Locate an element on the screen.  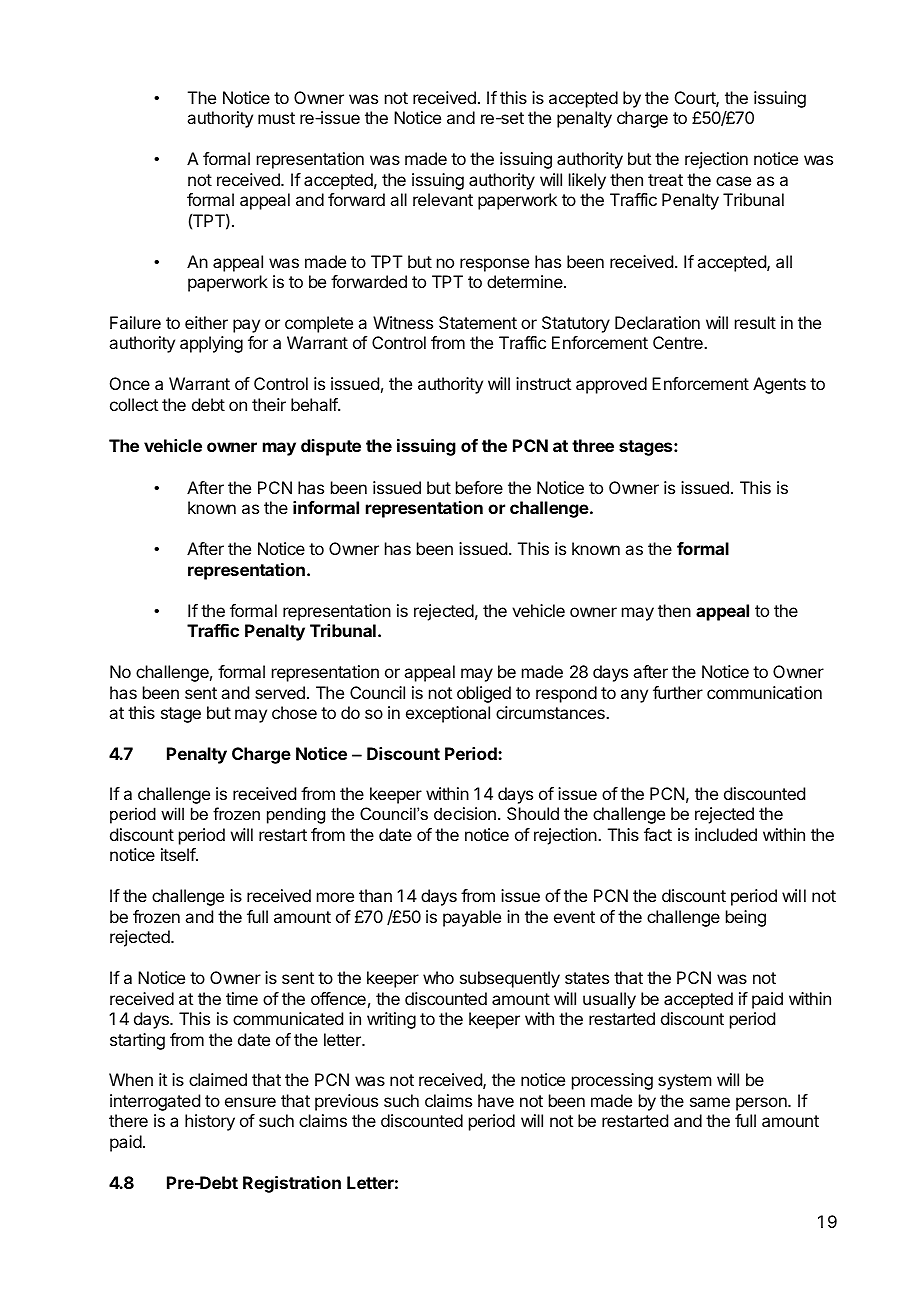
must is located at coordinates (276, 118).
